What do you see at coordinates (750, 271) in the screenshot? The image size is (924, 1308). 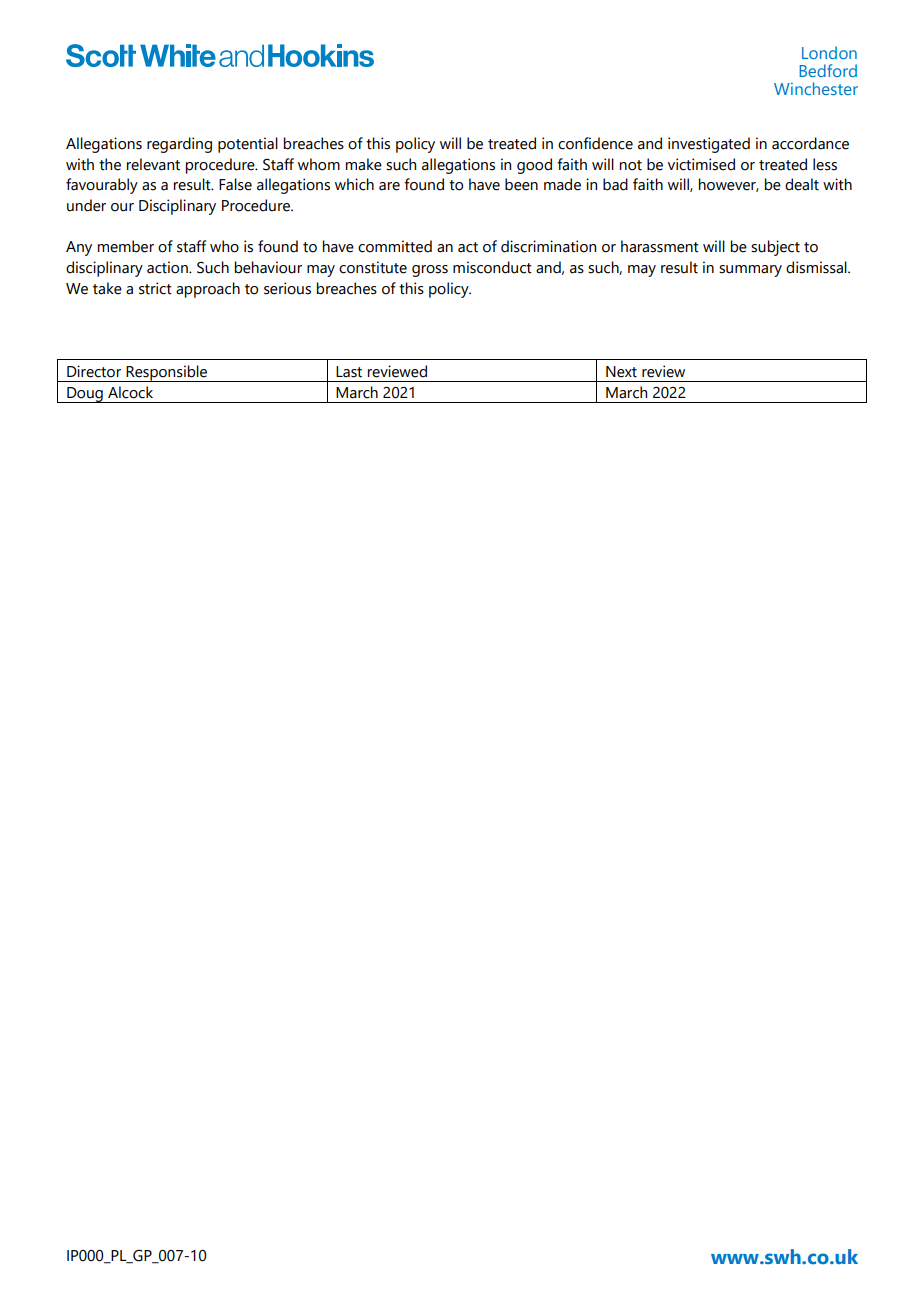 I see `summary` at bounding box center [750, 271].
